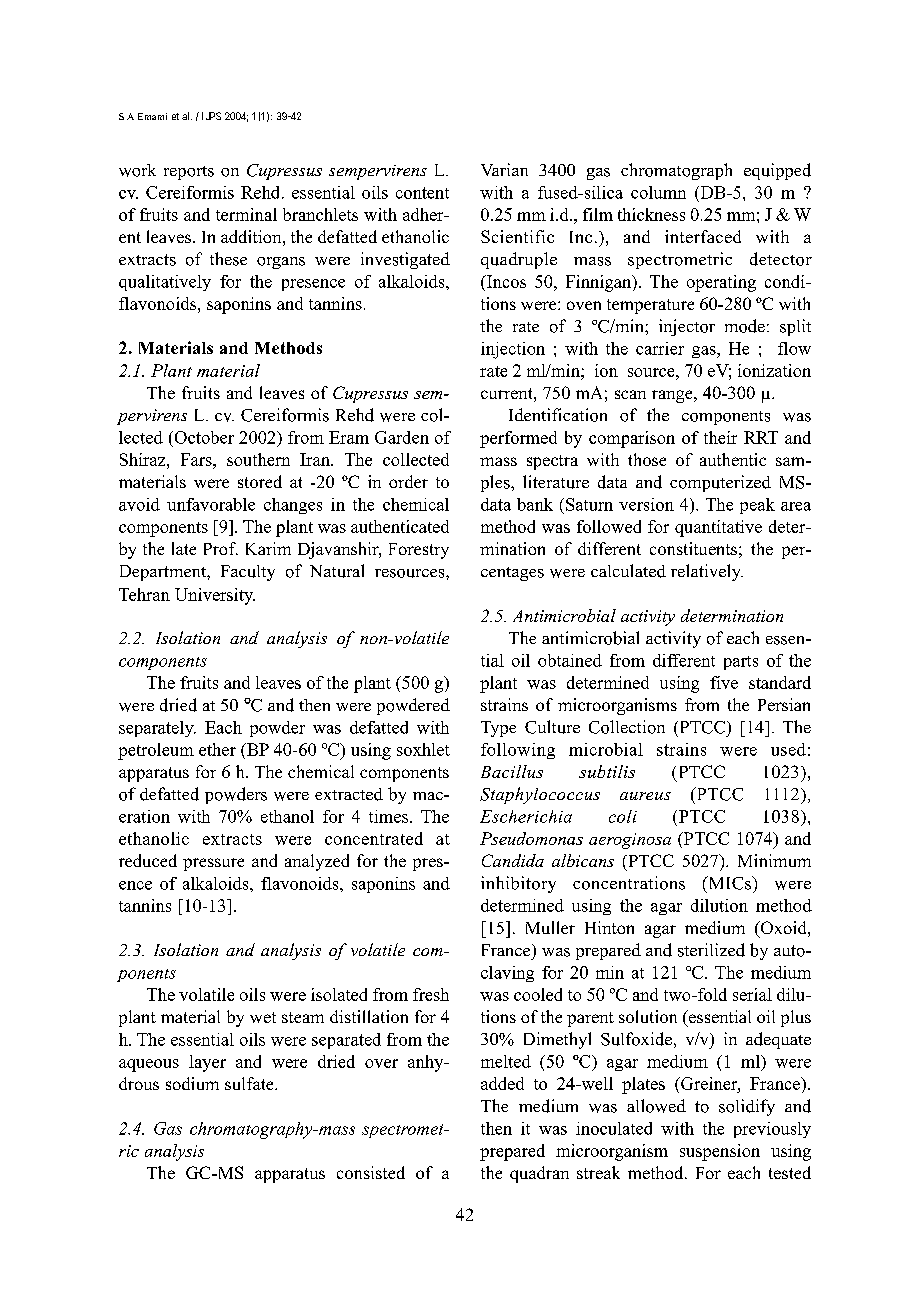 Image resolution: width=921 pixels, height=1316 pixels. Describe the element at coordinates (774, 860) in the page. I see `Minimum` at that location.
